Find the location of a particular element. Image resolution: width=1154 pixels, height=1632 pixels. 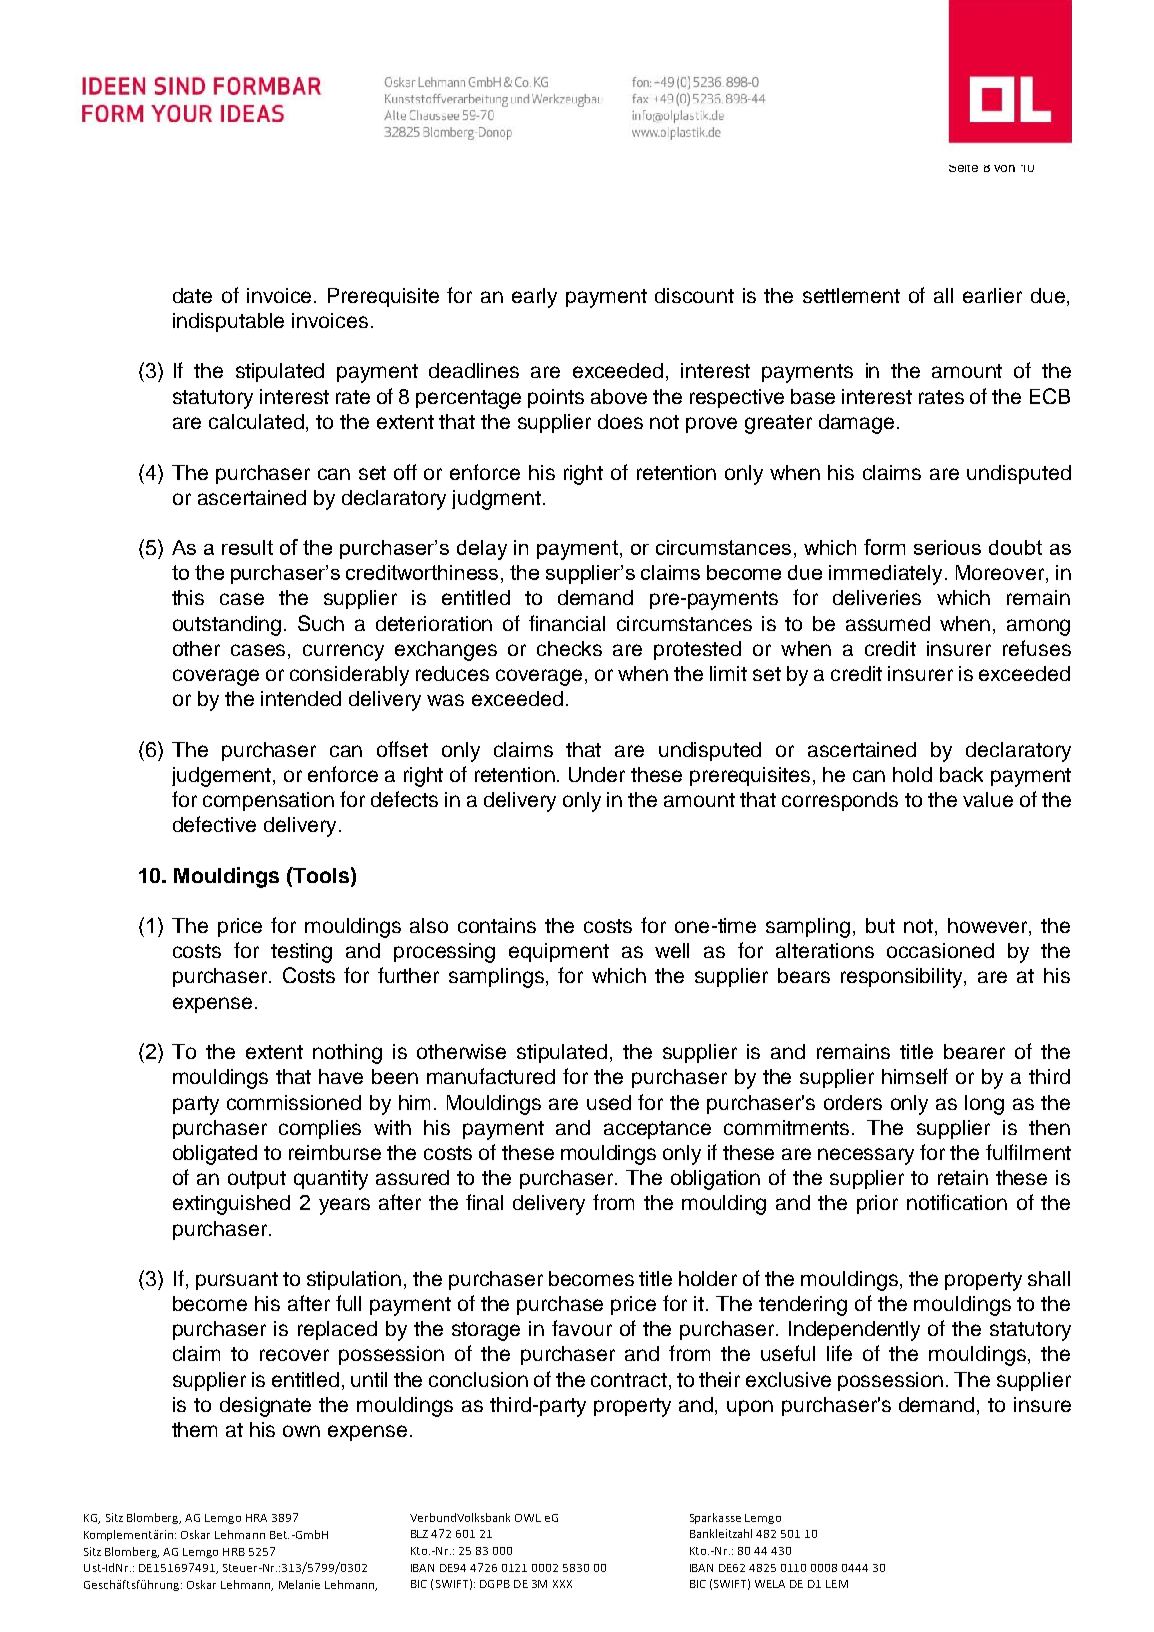

used is located at coordinates (609, 1102).
